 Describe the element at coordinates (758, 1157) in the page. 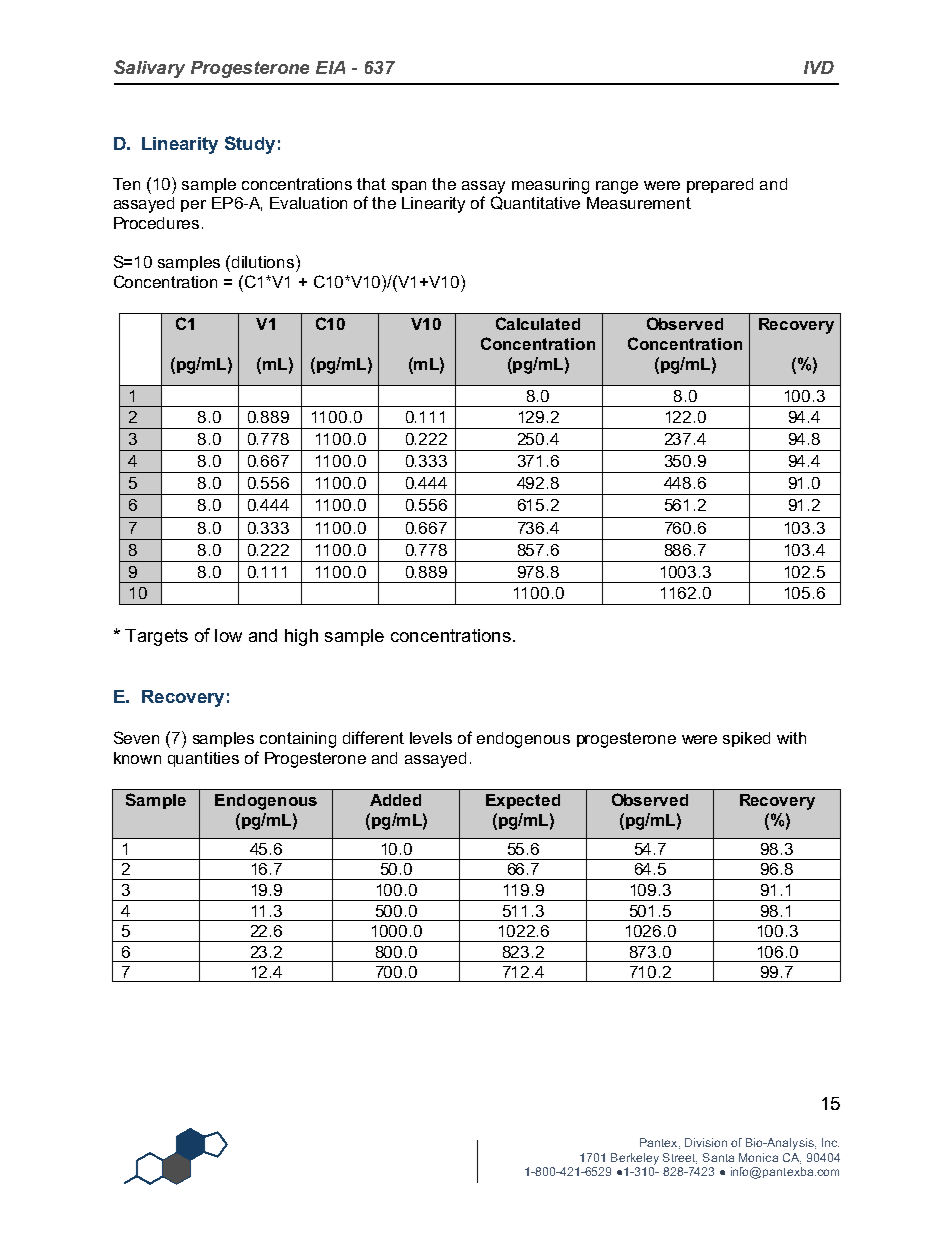

I see `Monica` at that location.
